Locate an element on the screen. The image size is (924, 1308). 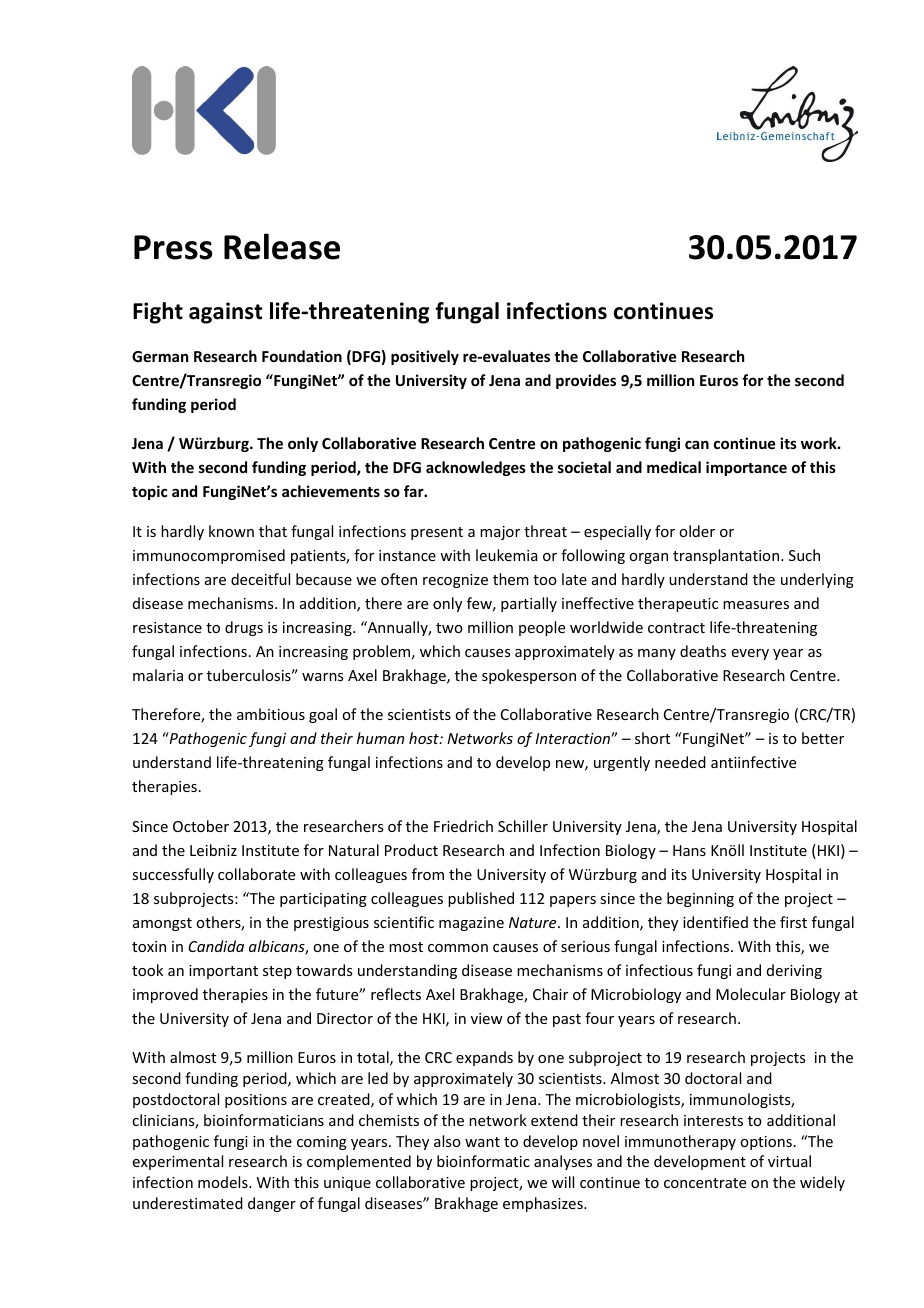
published is located at coordinates (481, 899).
